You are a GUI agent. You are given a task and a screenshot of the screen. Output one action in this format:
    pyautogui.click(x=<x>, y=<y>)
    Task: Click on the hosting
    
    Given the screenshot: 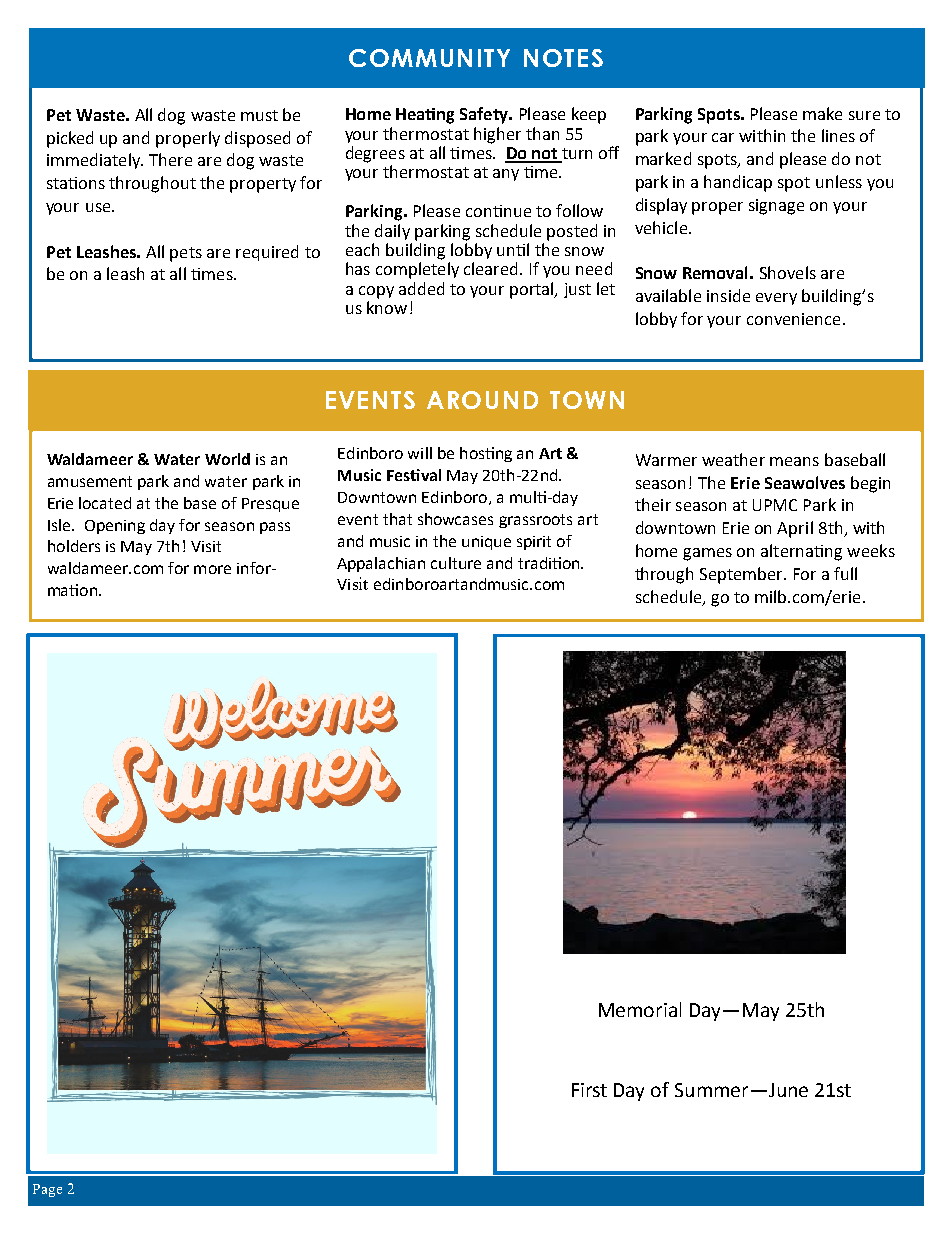 What is the action you would take?
    pyautogui.click(x=486, y=454)
